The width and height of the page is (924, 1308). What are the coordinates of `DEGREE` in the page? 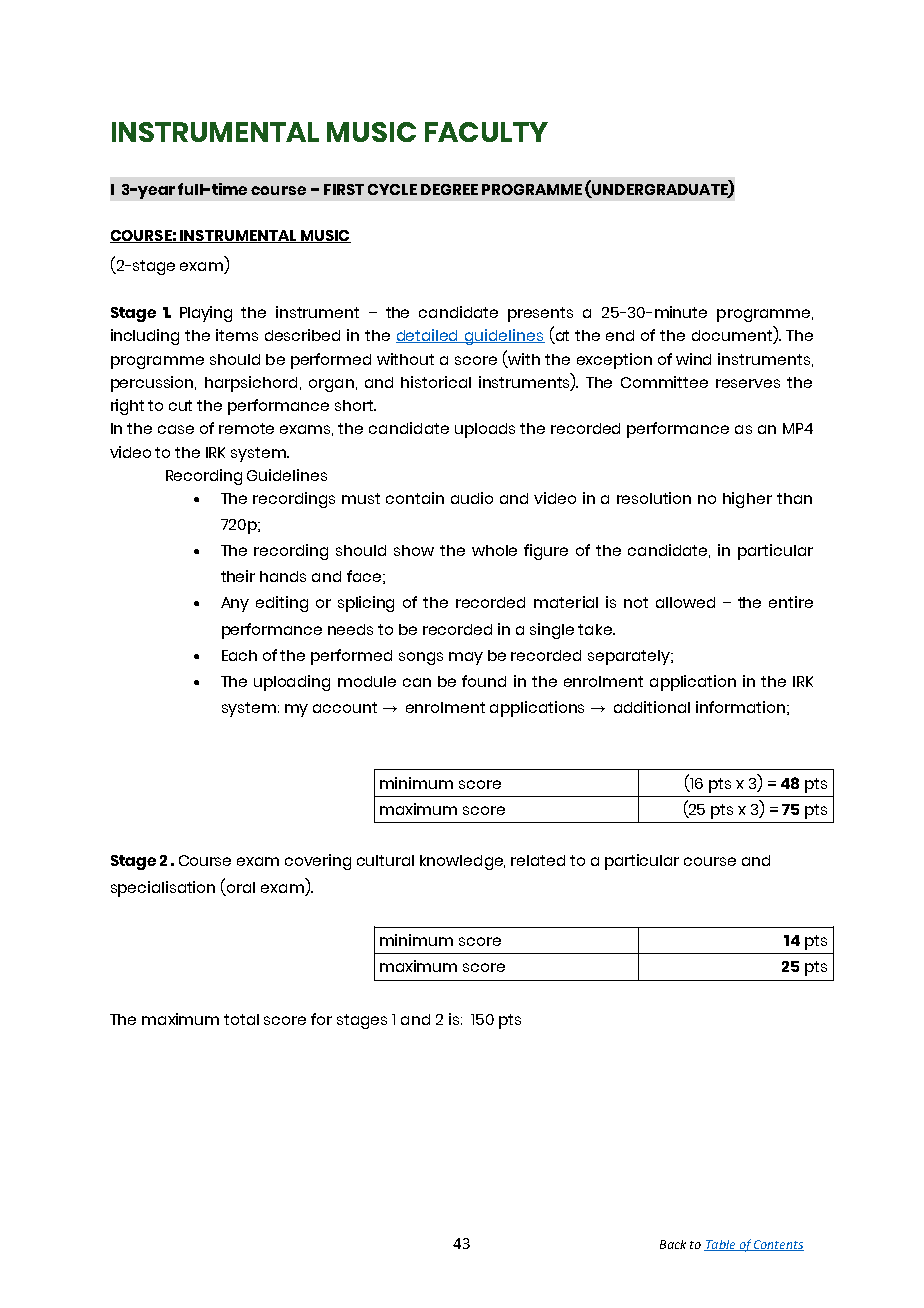 It's located at (449, 189).
